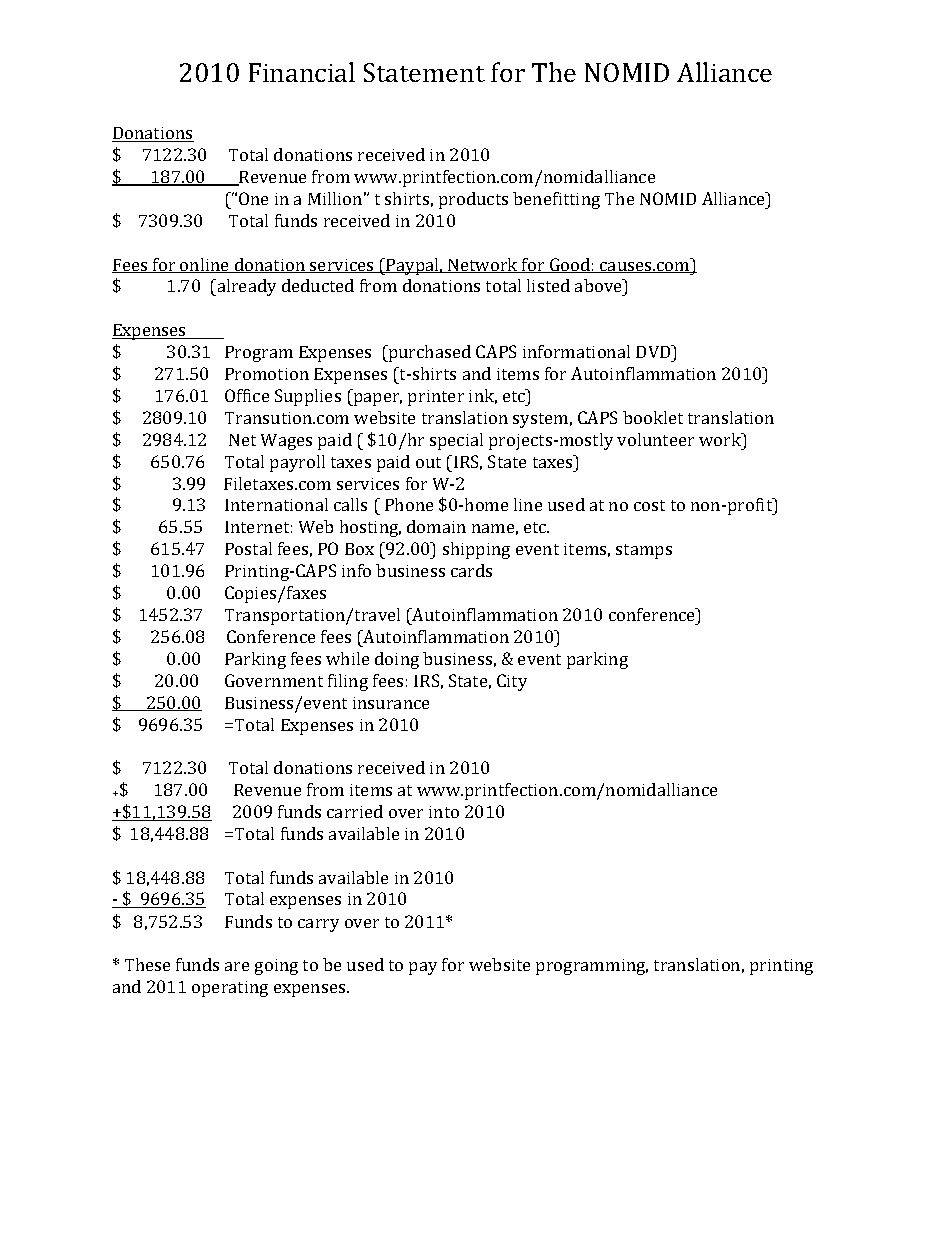  Describe the element at coordinates (237, 966) in the screenshot. I see `are` at that location.
